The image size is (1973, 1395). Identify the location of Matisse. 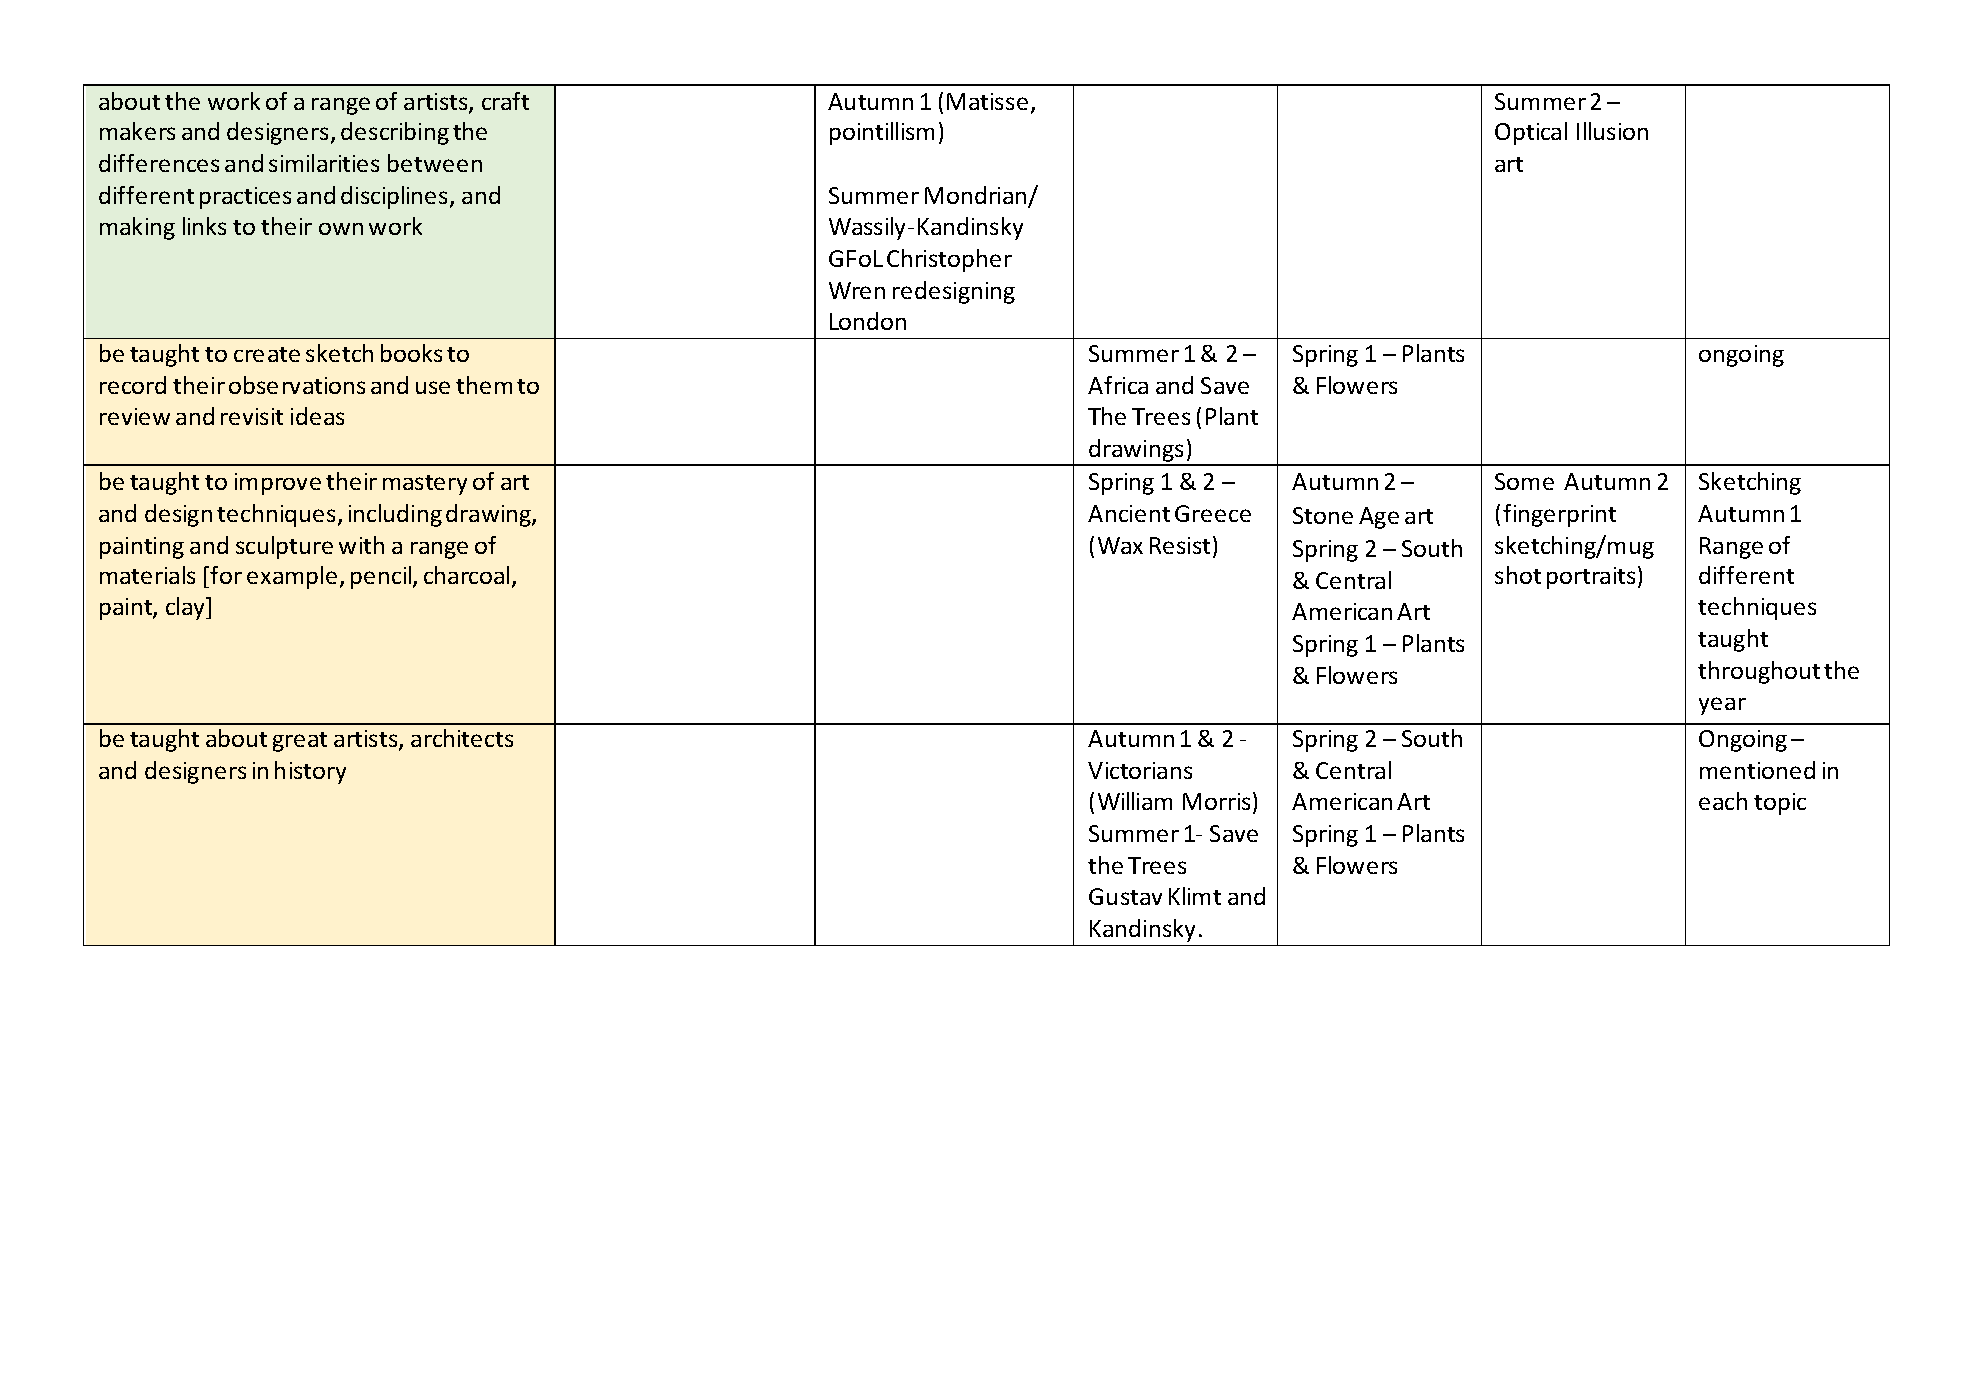
(987, 101).
